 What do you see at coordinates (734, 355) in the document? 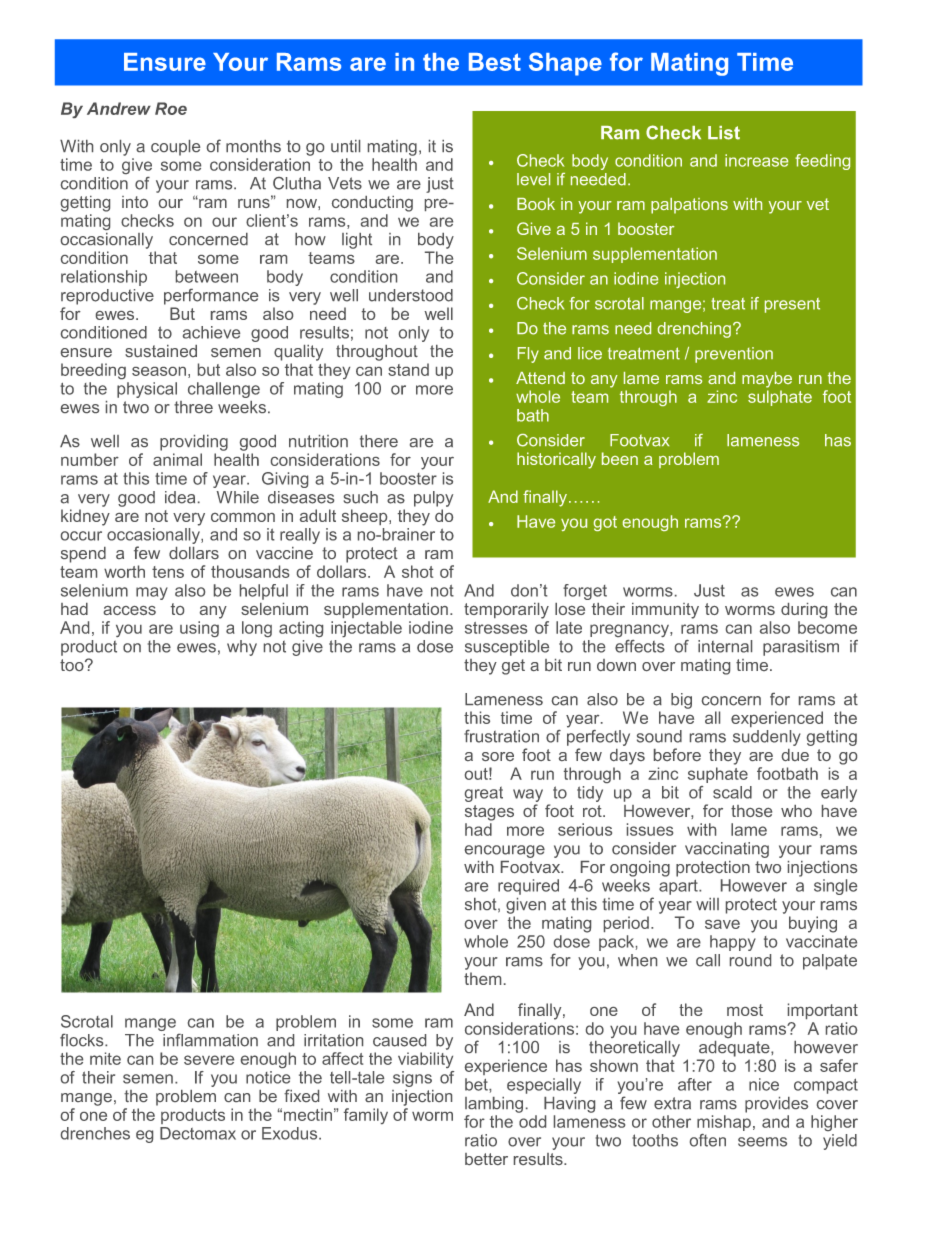
I see `prevention` at bounding box center [734, 355].
